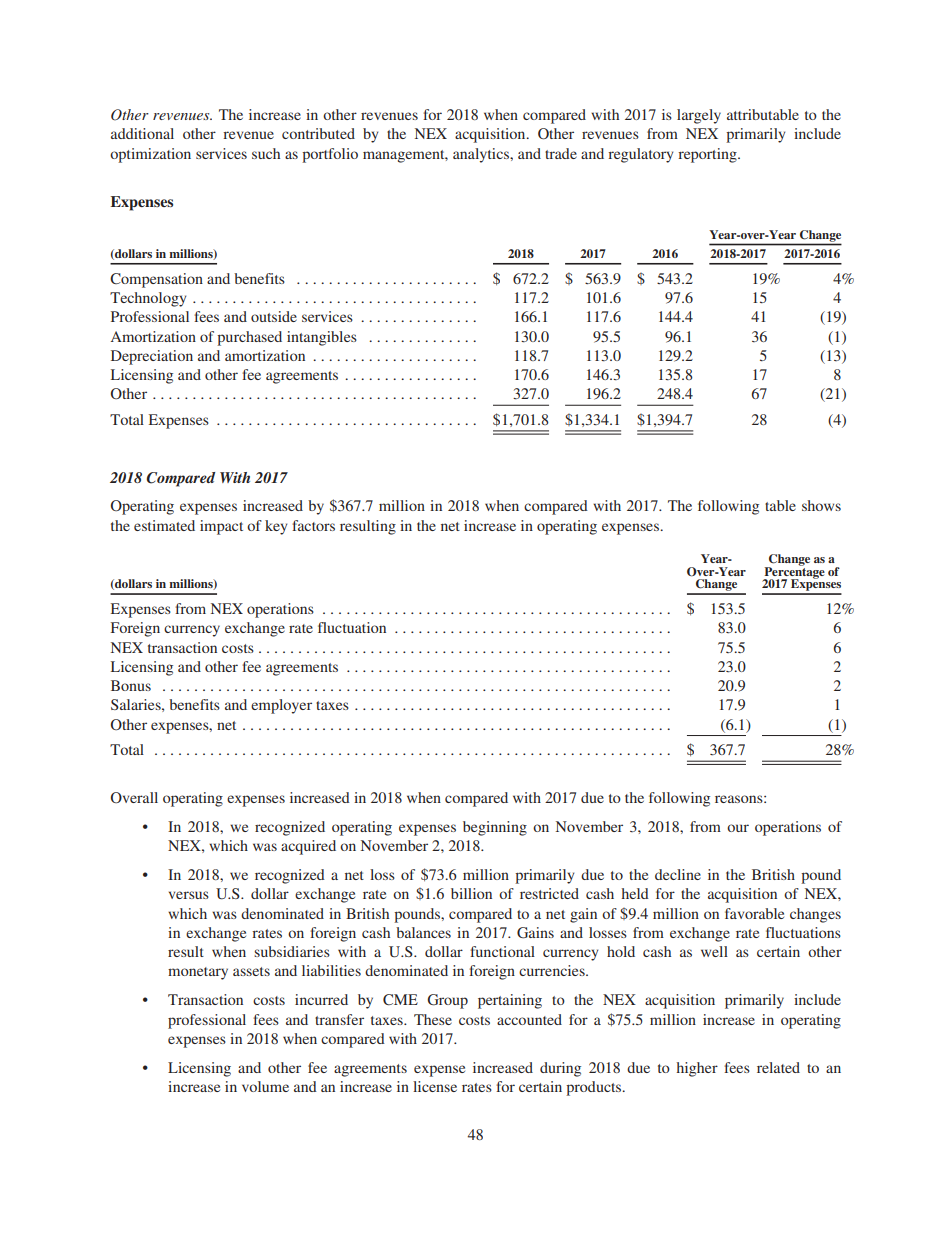 The width and height of the screenshot is (952, 1241). I want to click on license, so click(435, 1086).
